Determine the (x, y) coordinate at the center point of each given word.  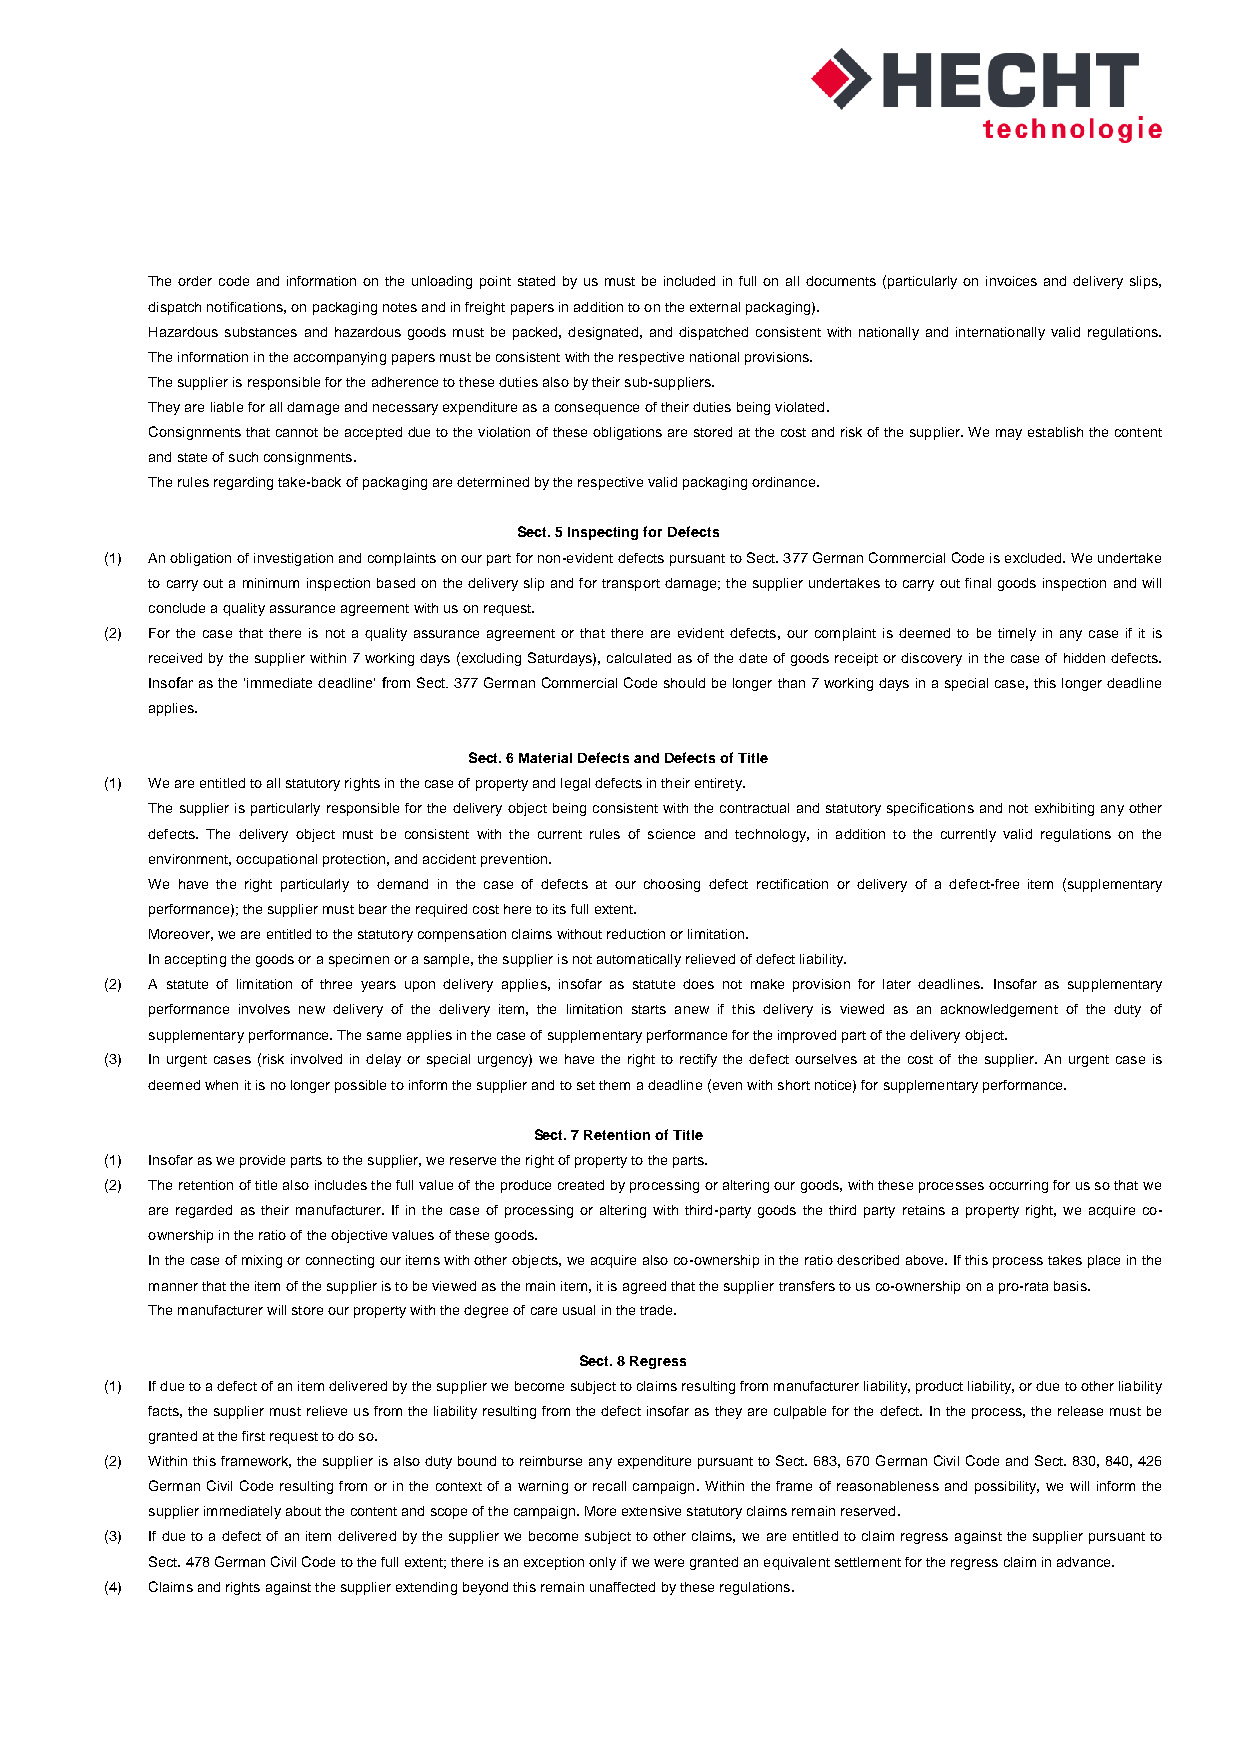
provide (262, 1161)
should (684, 683)
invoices (1011, 281)
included (689, 281)
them (614, 1085)
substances (261, 332)
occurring (1018, 1186)
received (175, 658)
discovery (931, 659)
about (303, 1511)
